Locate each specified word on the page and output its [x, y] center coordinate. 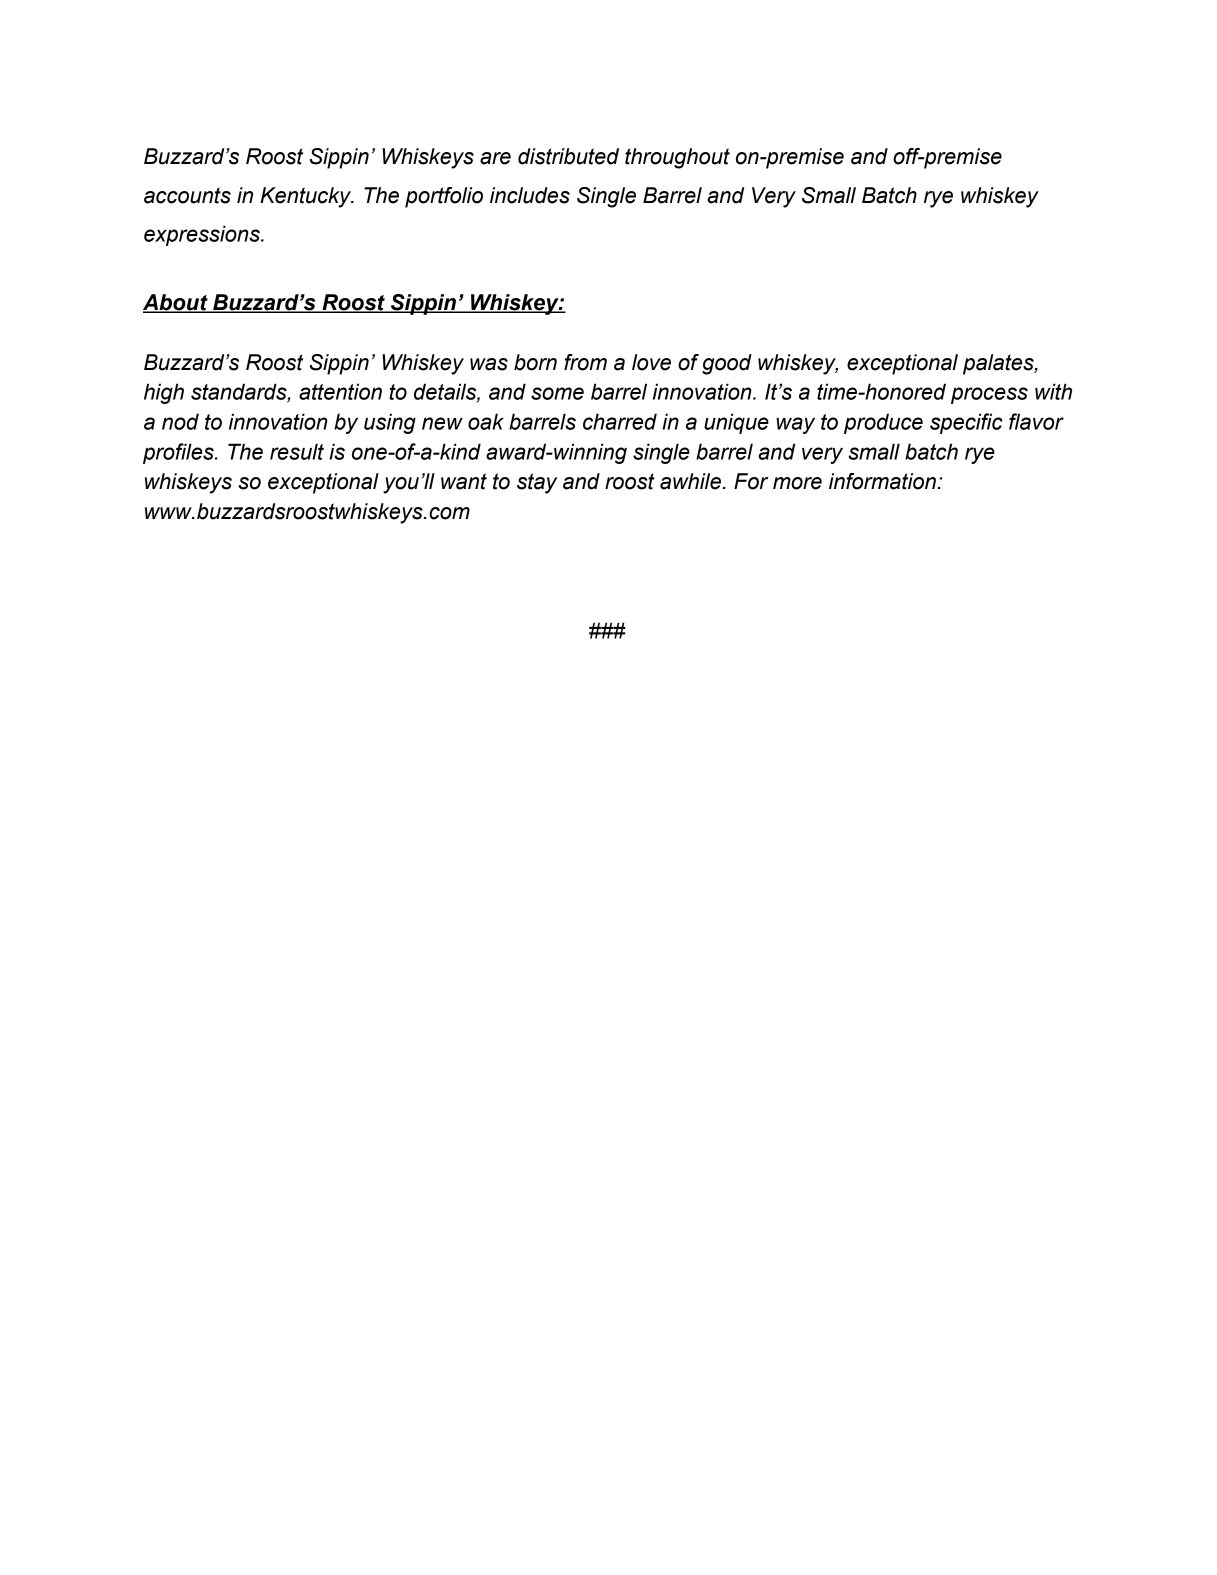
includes [530, 195]
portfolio [444, 197]
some [557, 393]
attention [340, 391]
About [176, 303]
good [727, 364]
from [585, 362]
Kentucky [307, 197]
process [989, 395]
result [297, 451]
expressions [203, 235]
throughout [677, 158]
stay [537, 483]
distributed [568, 156]
